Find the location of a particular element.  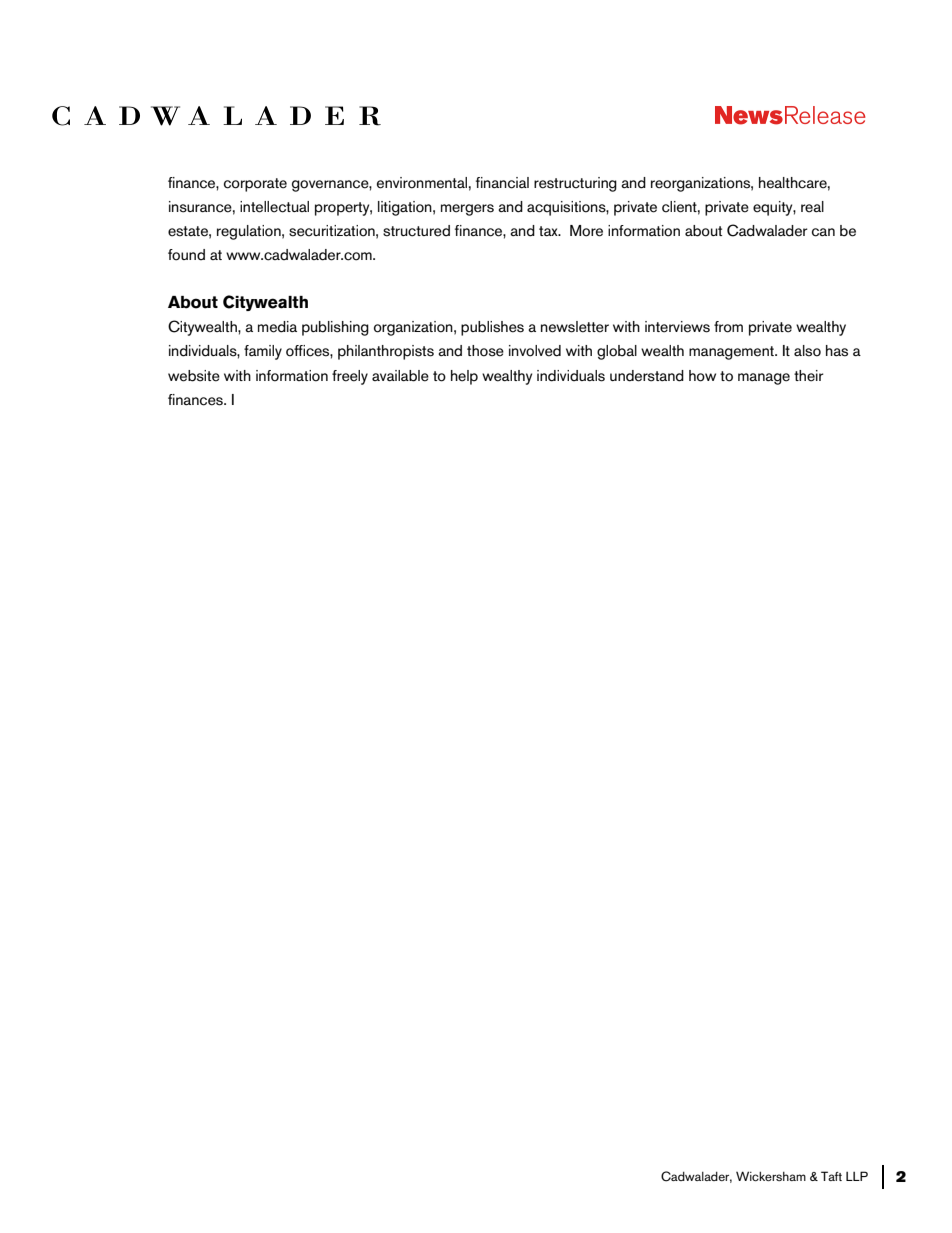

website is located at coordinates (194, 376).
